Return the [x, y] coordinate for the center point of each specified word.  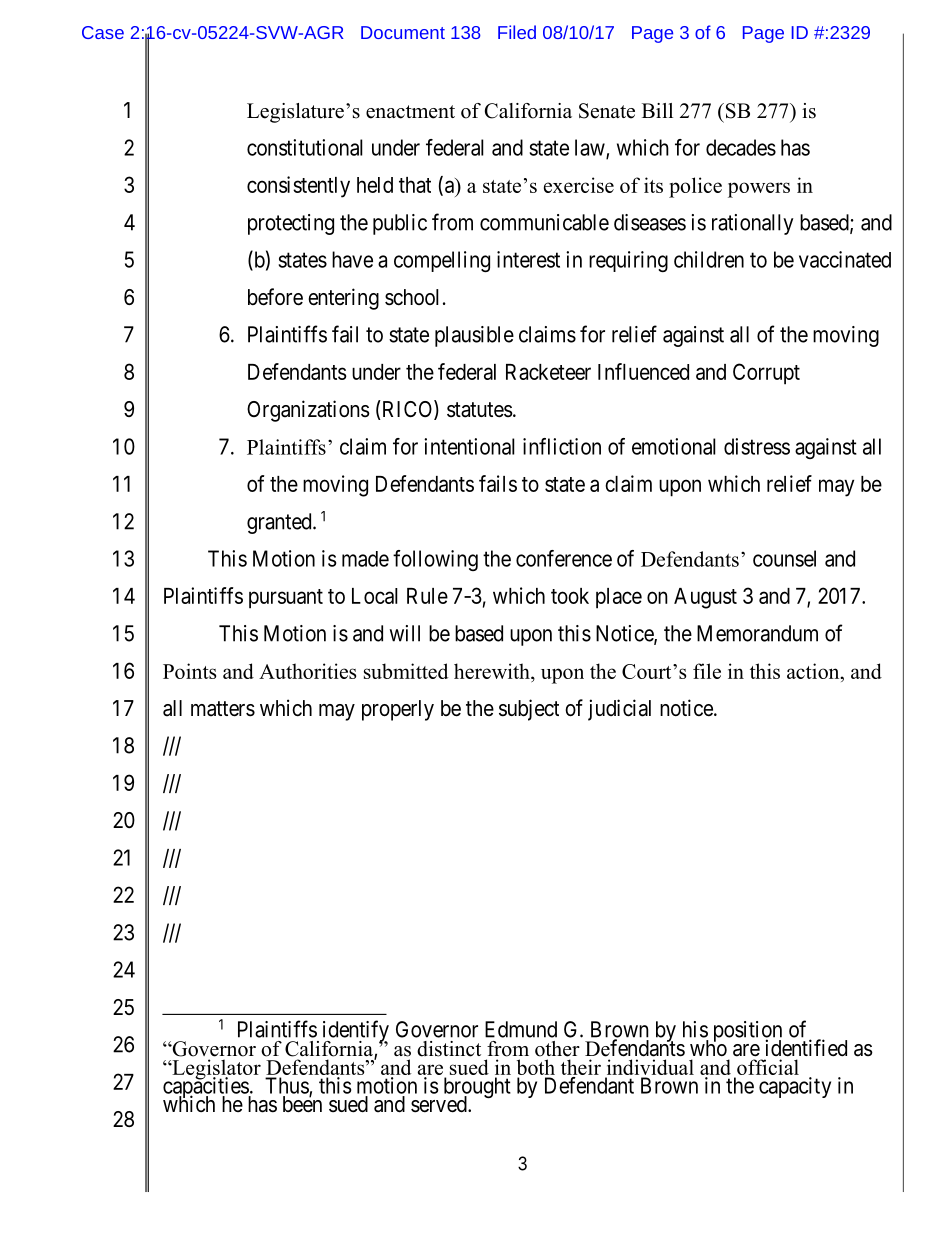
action [814, 671]
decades [741, 147]
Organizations [308, 411]
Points [189, 671]
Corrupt [766, 374]
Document [403, 32]
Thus [287, 1086]
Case [103, 32]
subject [529, 710]
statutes [480, 410]
